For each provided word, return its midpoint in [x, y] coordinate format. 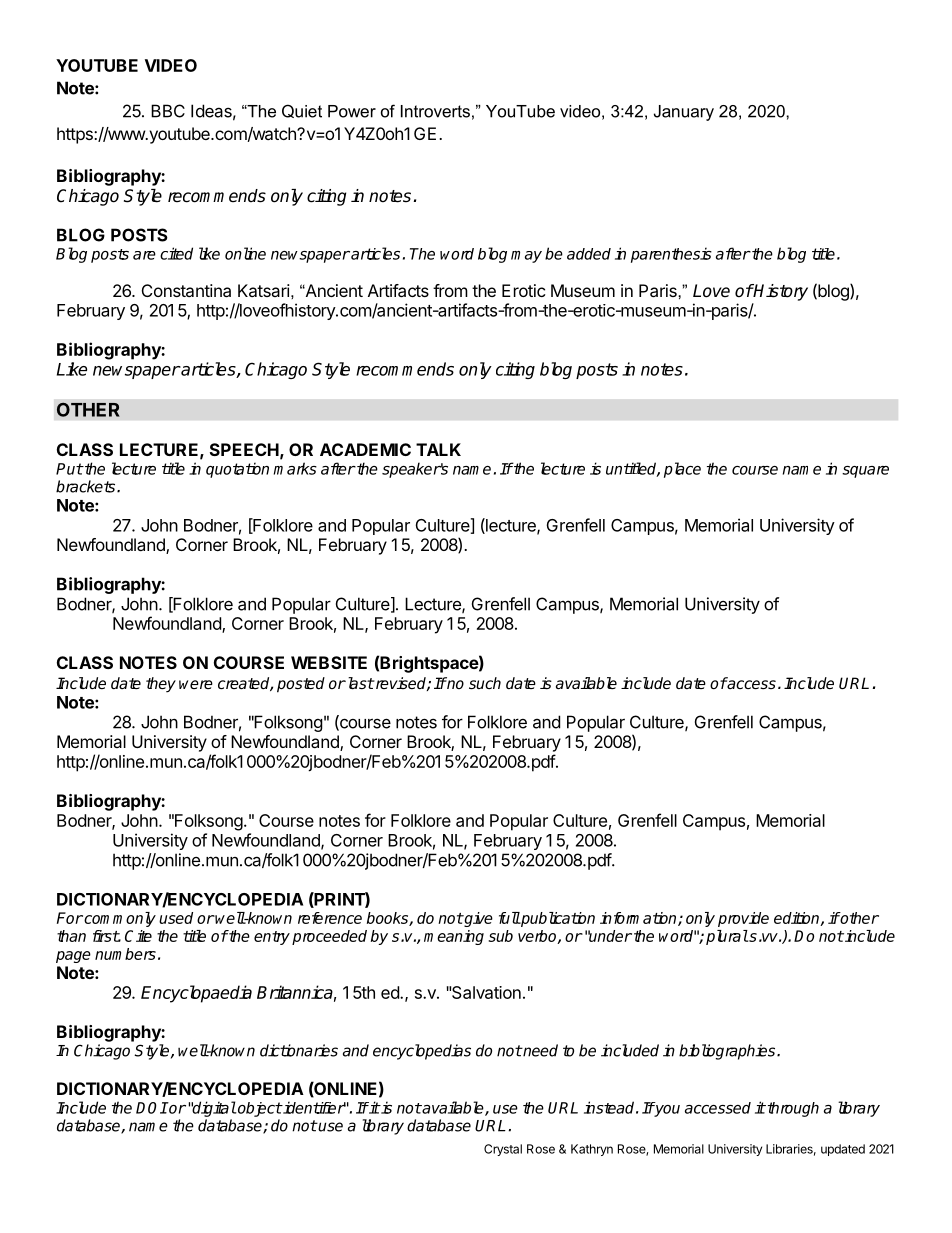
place [682, 470]
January [684, 113]
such [485, 683]
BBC [168, 111]
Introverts [435, 111]
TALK [438, 449]
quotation [237, 470]
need [539, 1050]
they [161, 685]
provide [743, 919]
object [259, 1109]
